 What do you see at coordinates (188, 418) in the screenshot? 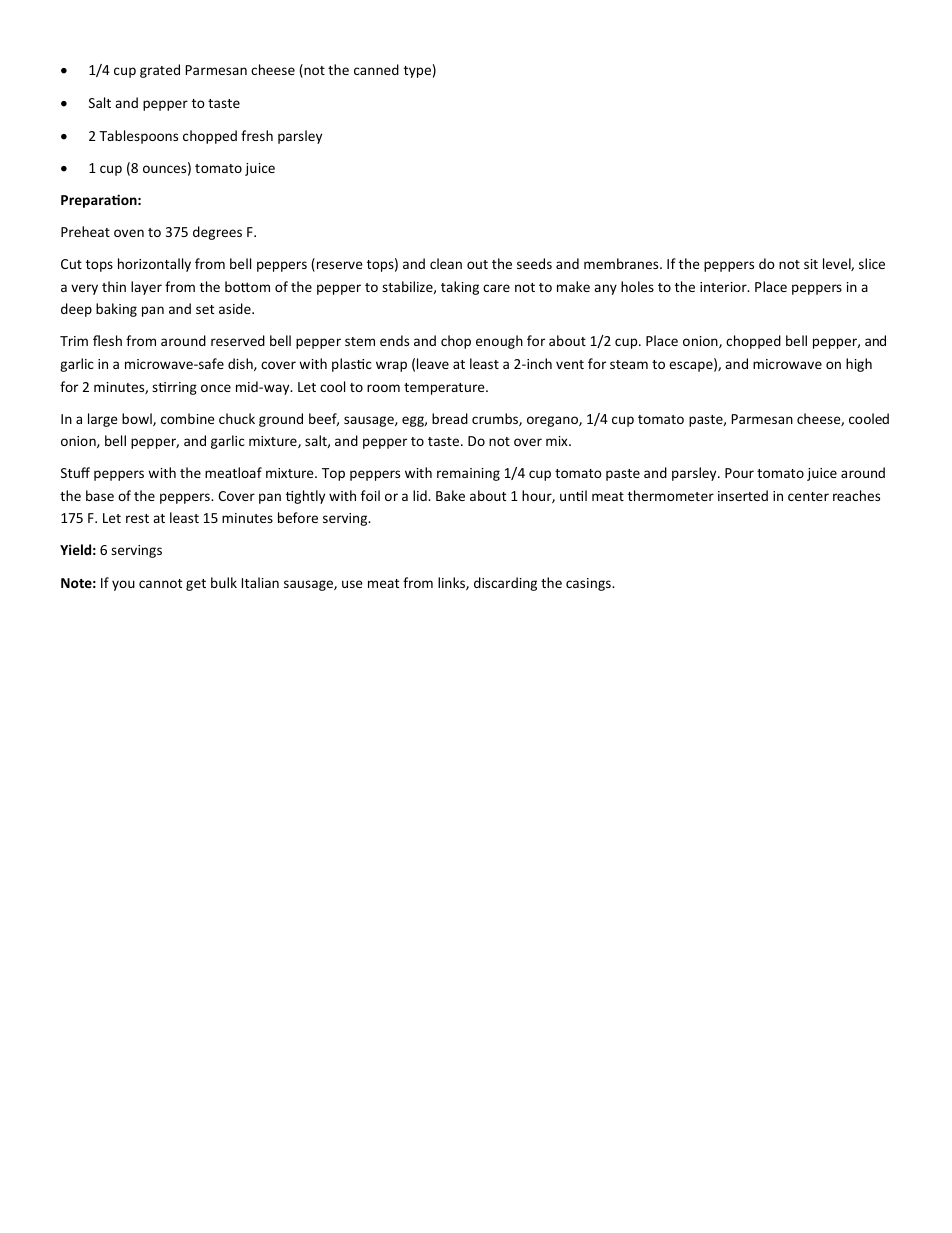
I see `combine` at bounding box center [188, 418].
